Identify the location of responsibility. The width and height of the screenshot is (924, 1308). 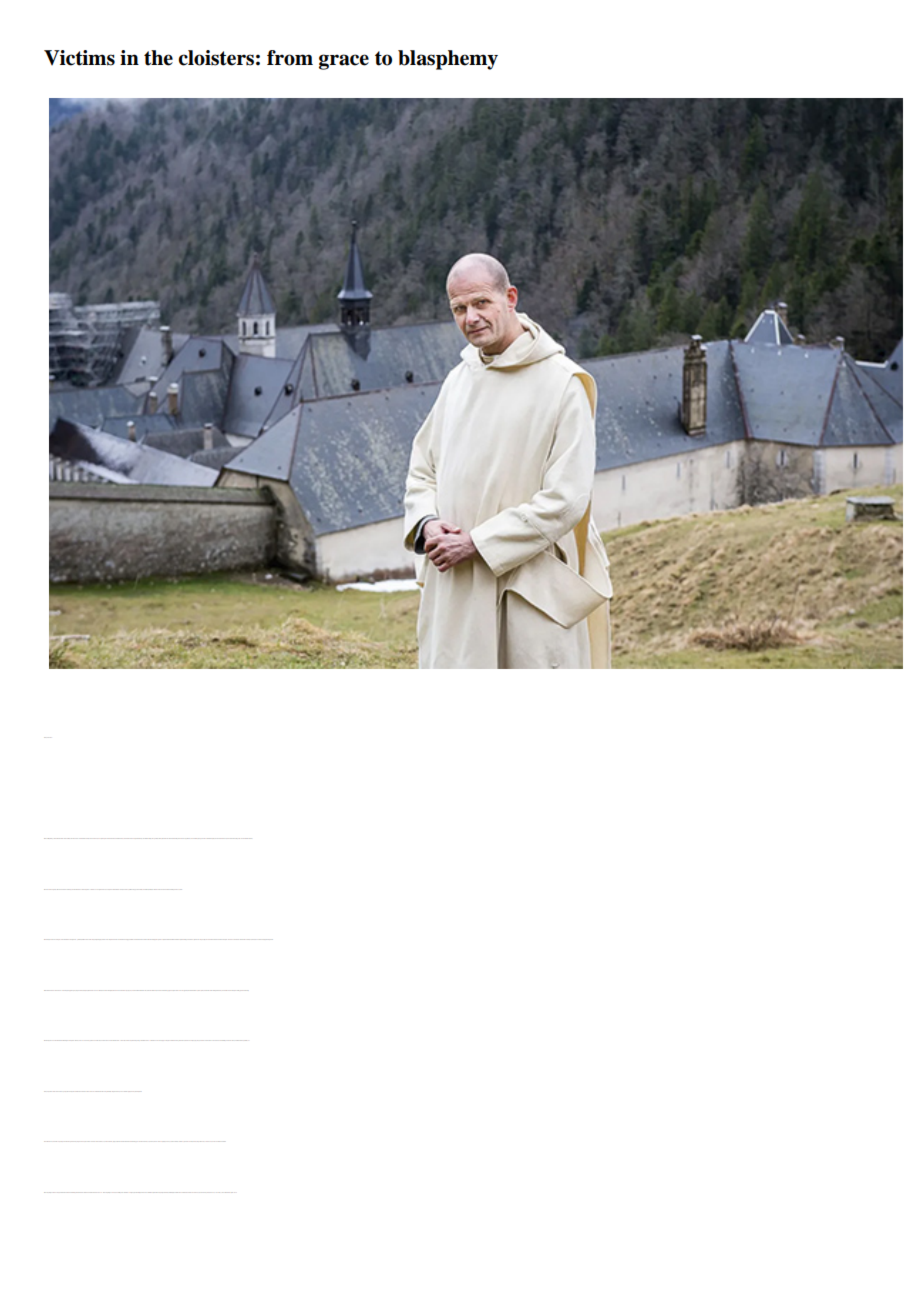
(246, 1040).
